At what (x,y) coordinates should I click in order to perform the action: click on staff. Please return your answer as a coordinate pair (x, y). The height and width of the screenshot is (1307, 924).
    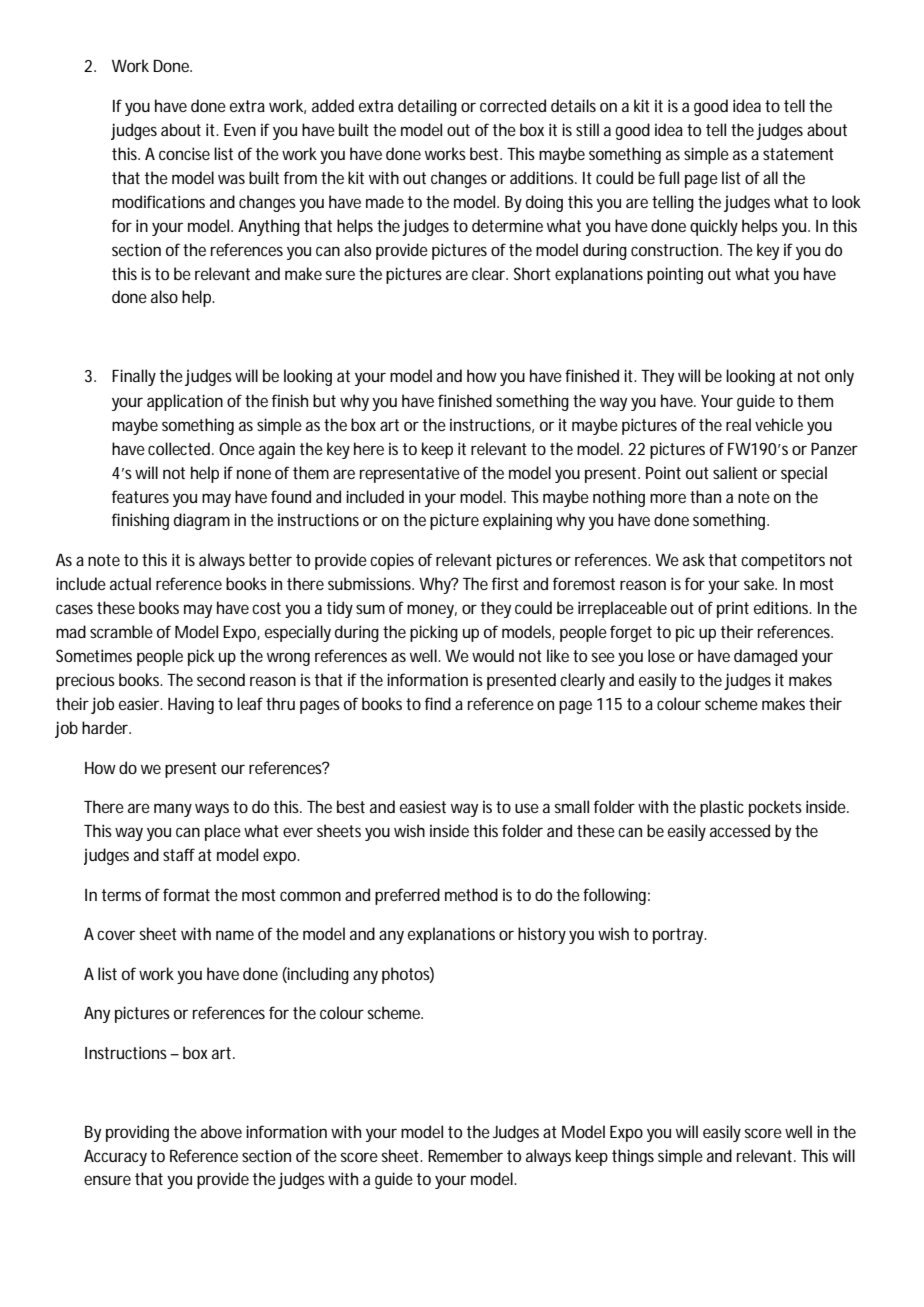
    Looking at the image, I should click on (179, 854).
